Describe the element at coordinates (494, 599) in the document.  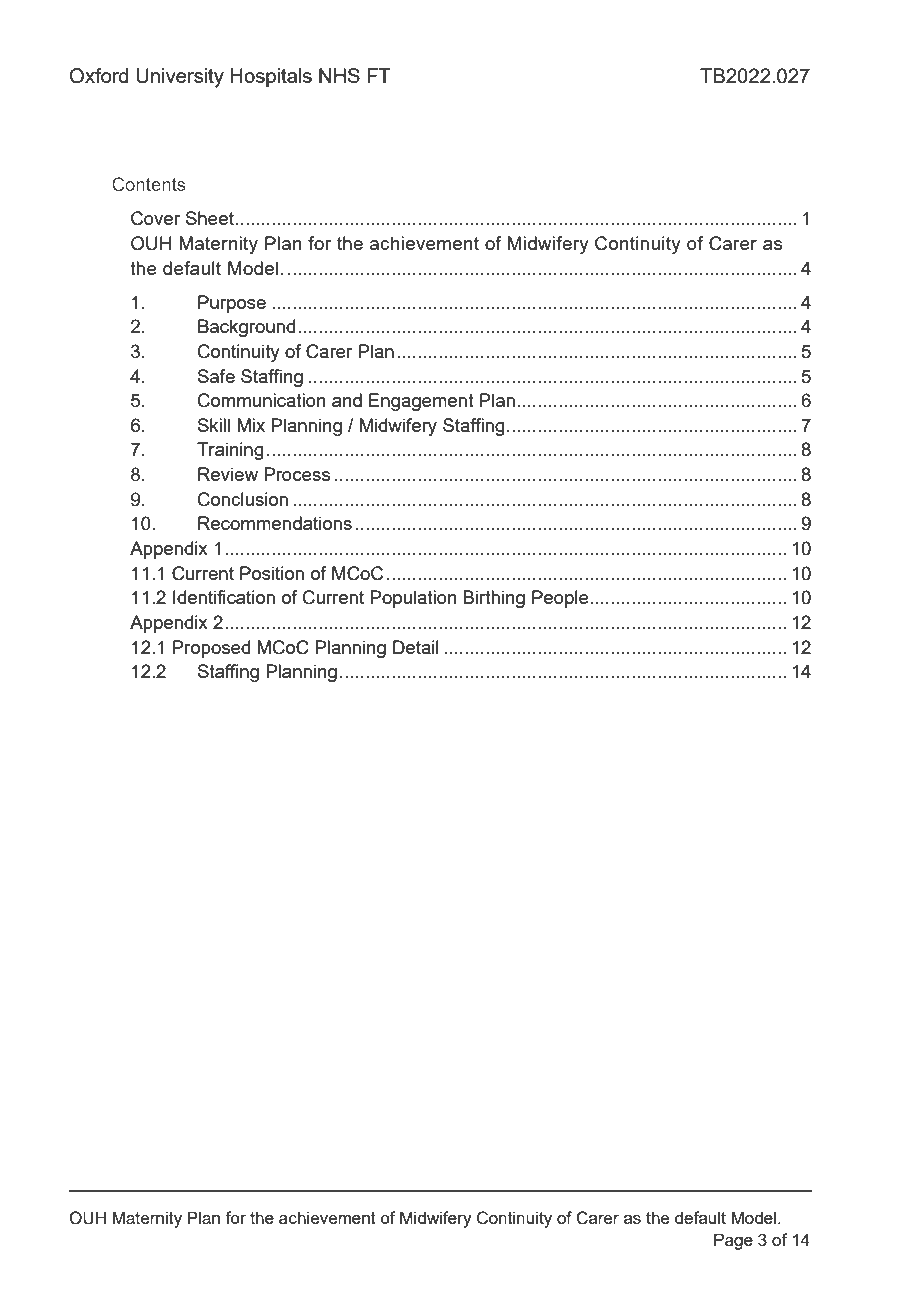
I see `Birthing` at that location.
